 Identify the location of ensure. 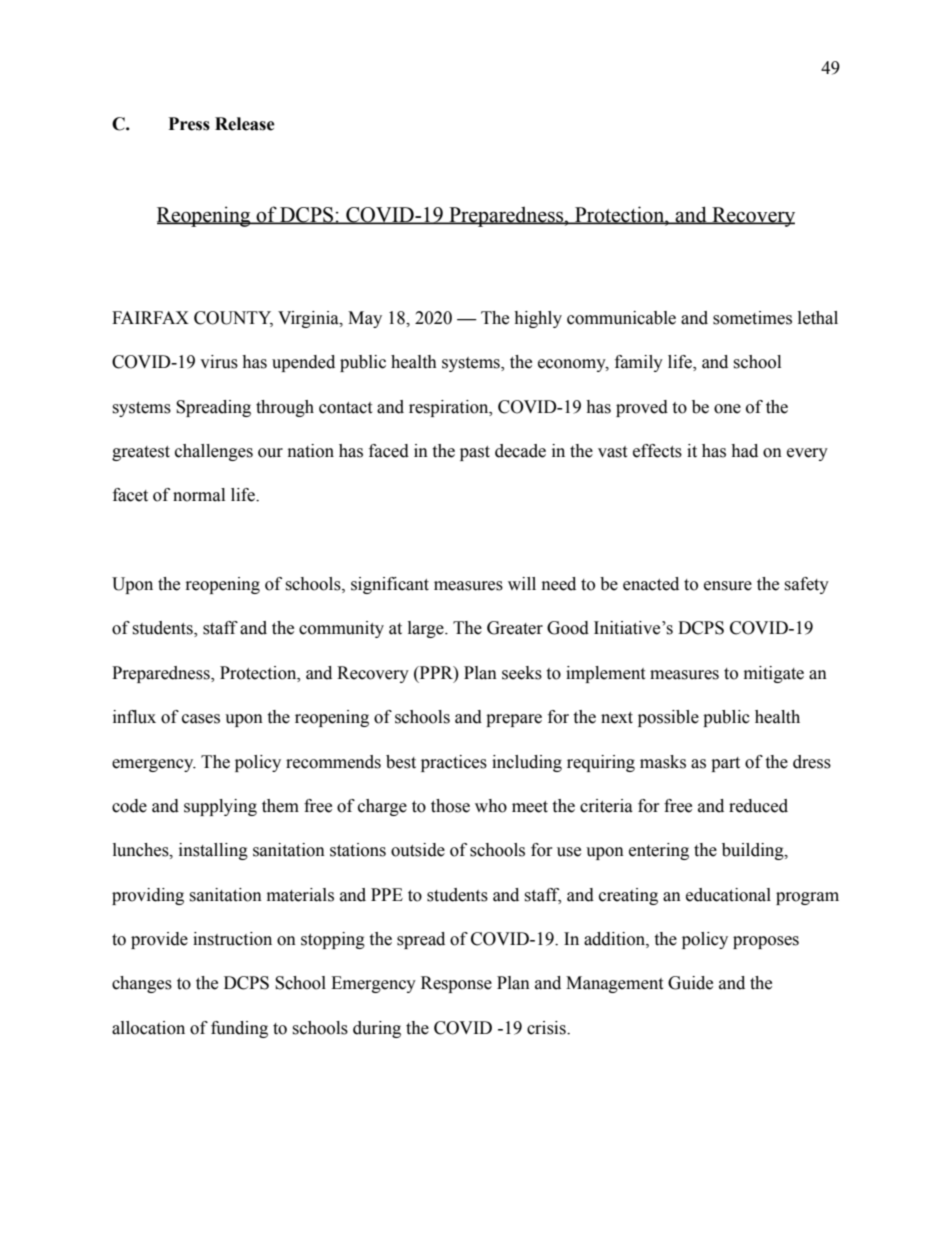
(728, 586).
